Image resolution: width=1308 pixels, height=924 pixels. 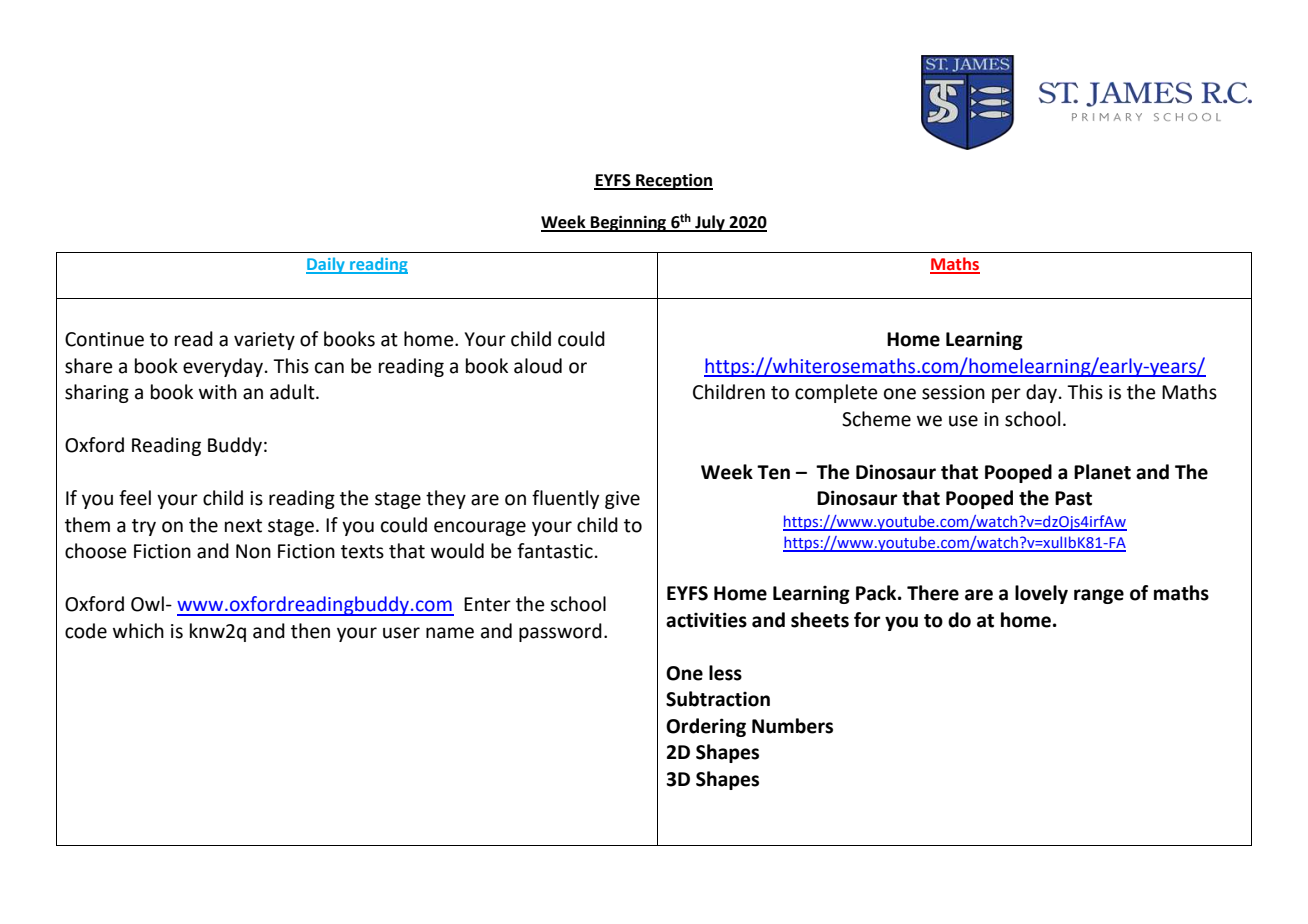 I want to click on which, so click(x=138, y=631).
